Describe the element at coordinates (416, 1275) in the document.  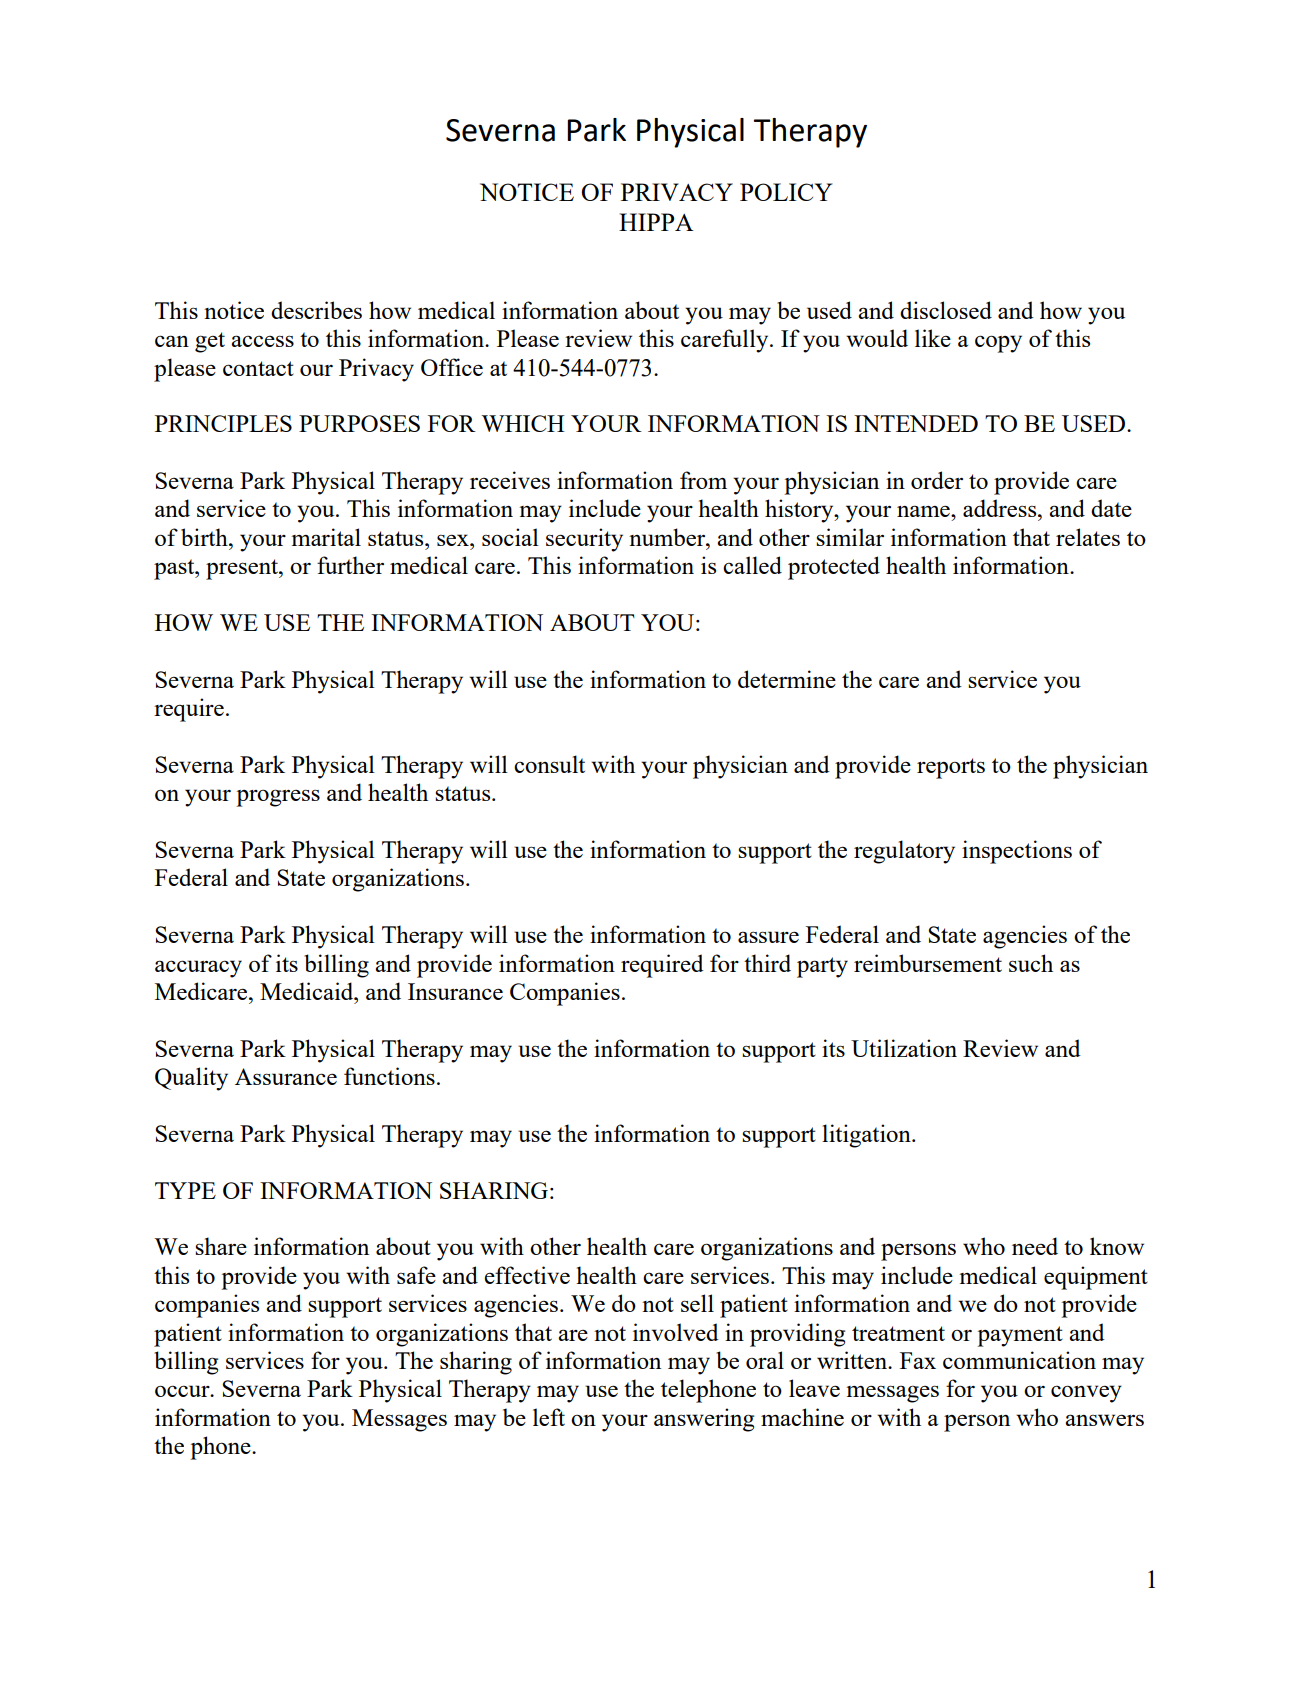
I see `safe` at that location.
